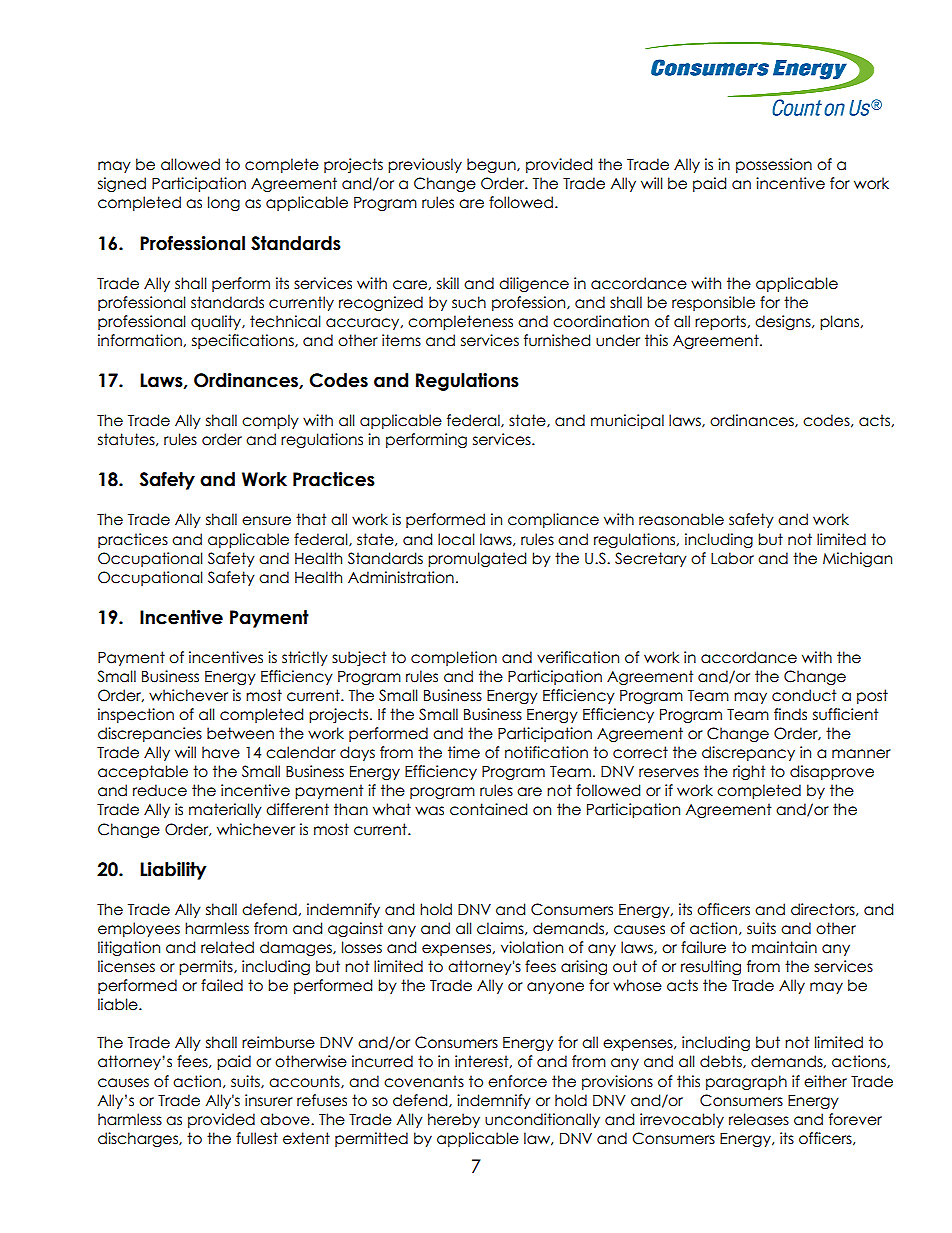 This document has height=1233, width=952. I want to click on releases, so click(759, 1119).
